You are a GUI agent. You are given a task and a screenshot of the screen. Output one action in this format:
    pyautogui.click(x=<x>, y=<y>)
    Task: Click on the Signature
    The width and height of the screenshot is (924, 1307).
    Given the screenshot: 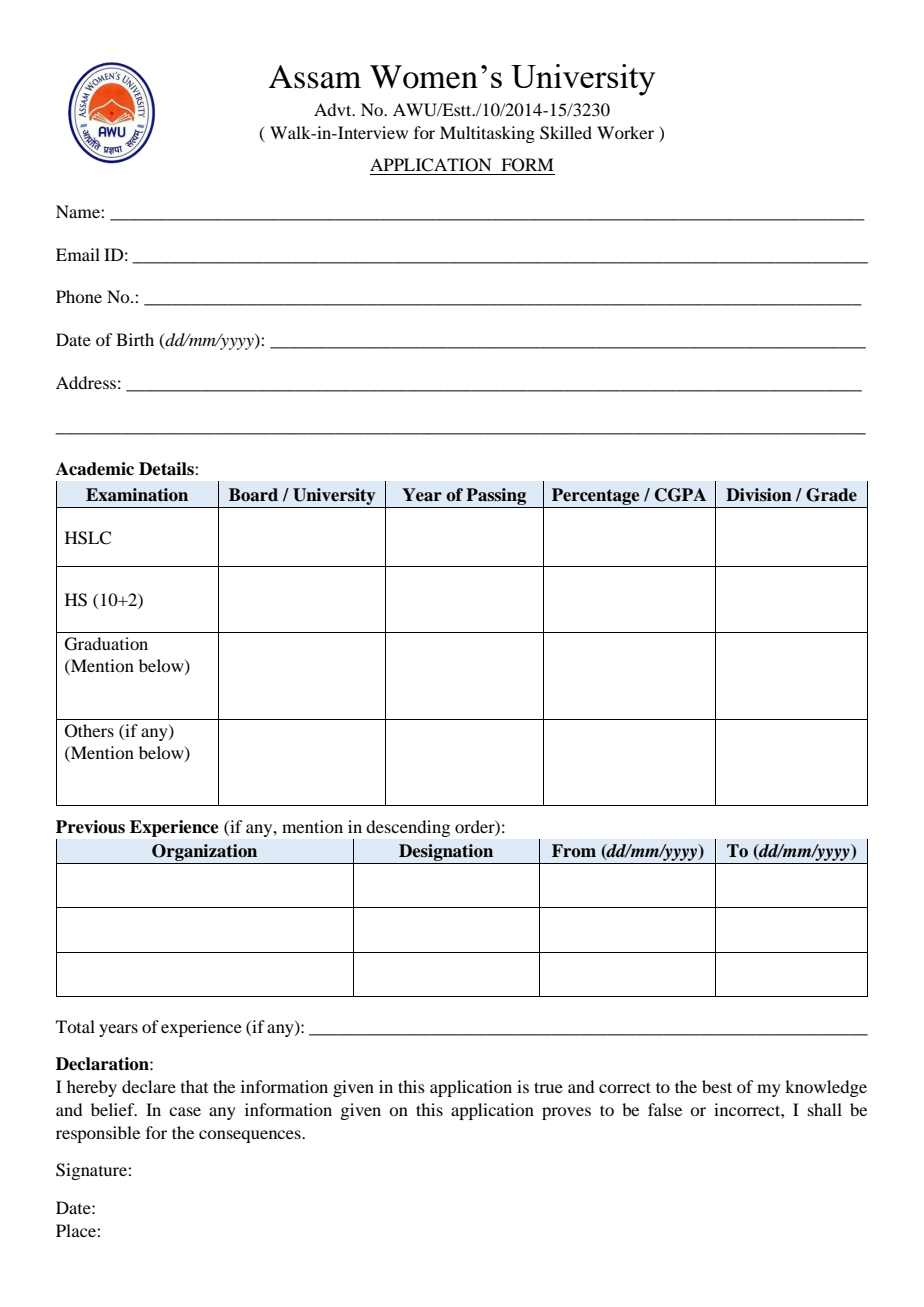 What is the action you would take?
    pyautogui.click(x=92, y=1171)
